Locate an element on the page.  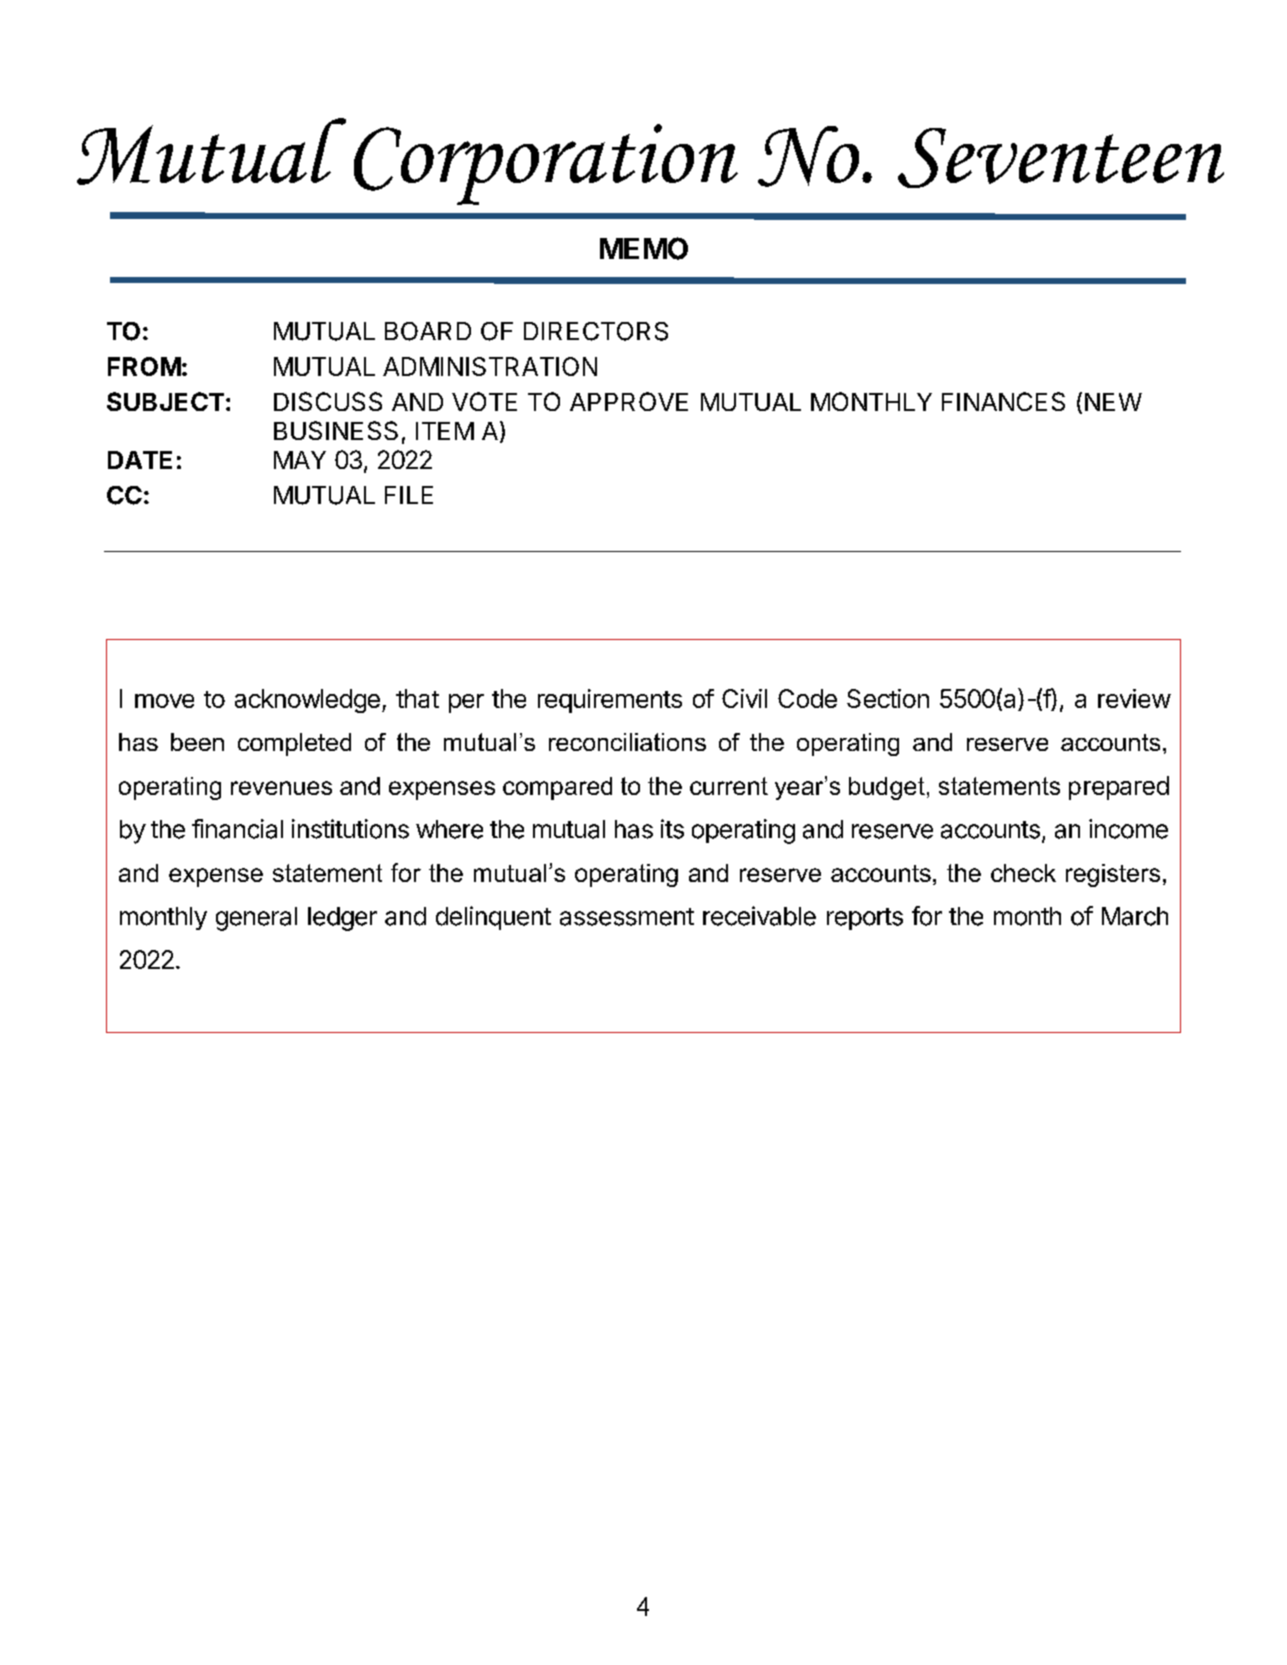
acknowledge is located at coordinates (307, 701).
